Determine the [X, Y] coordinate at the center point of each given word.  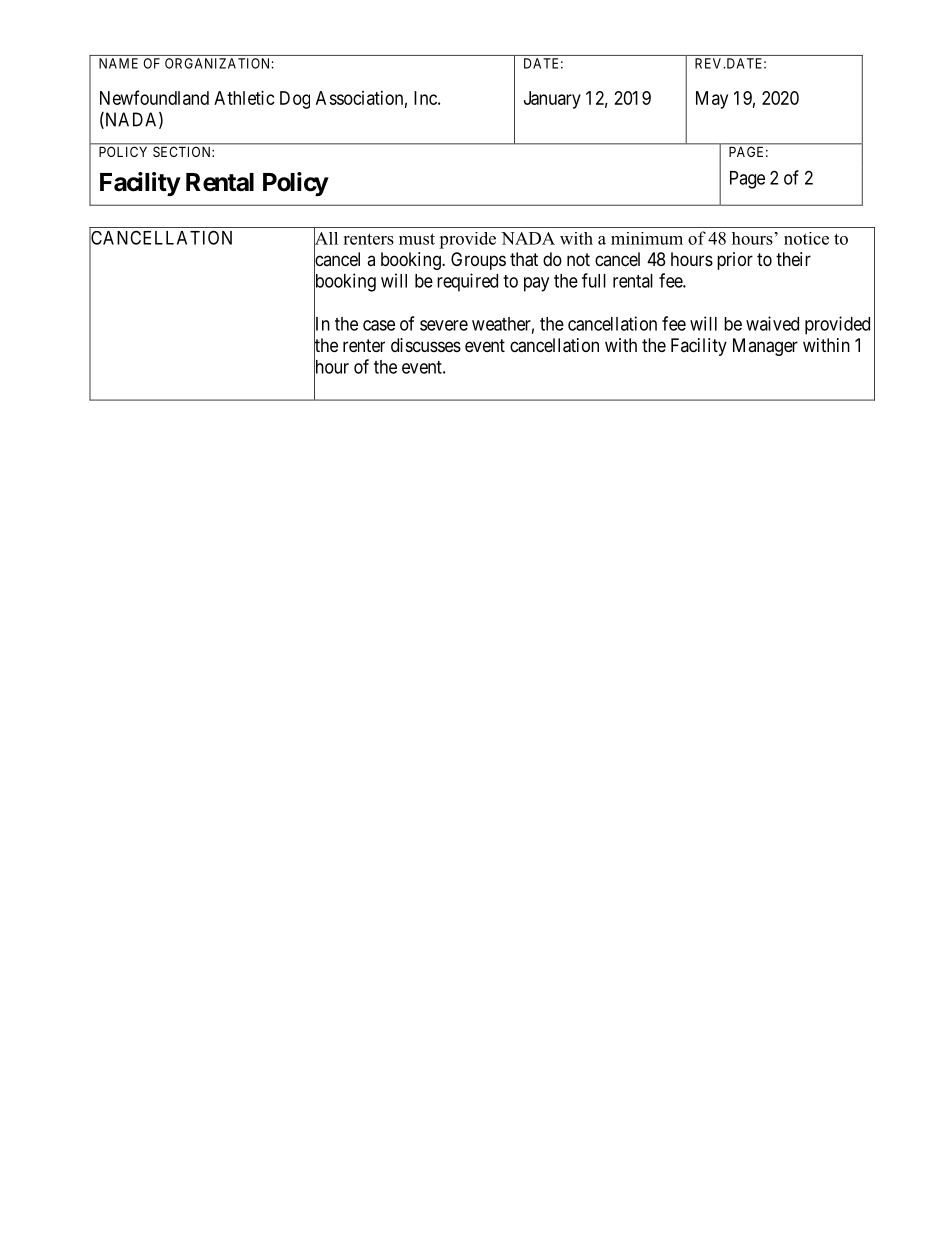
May [712, 100]
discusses [426, 345]
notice [806, 238]
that [524, 259]
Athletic [244, 98]
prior [735, 261]
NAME [118, 63]
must [417, 239]
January [552, 100]
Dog [295, 100]
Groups [478, 261]
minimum [647, 238]
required [467, 282]
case [379, 325]
